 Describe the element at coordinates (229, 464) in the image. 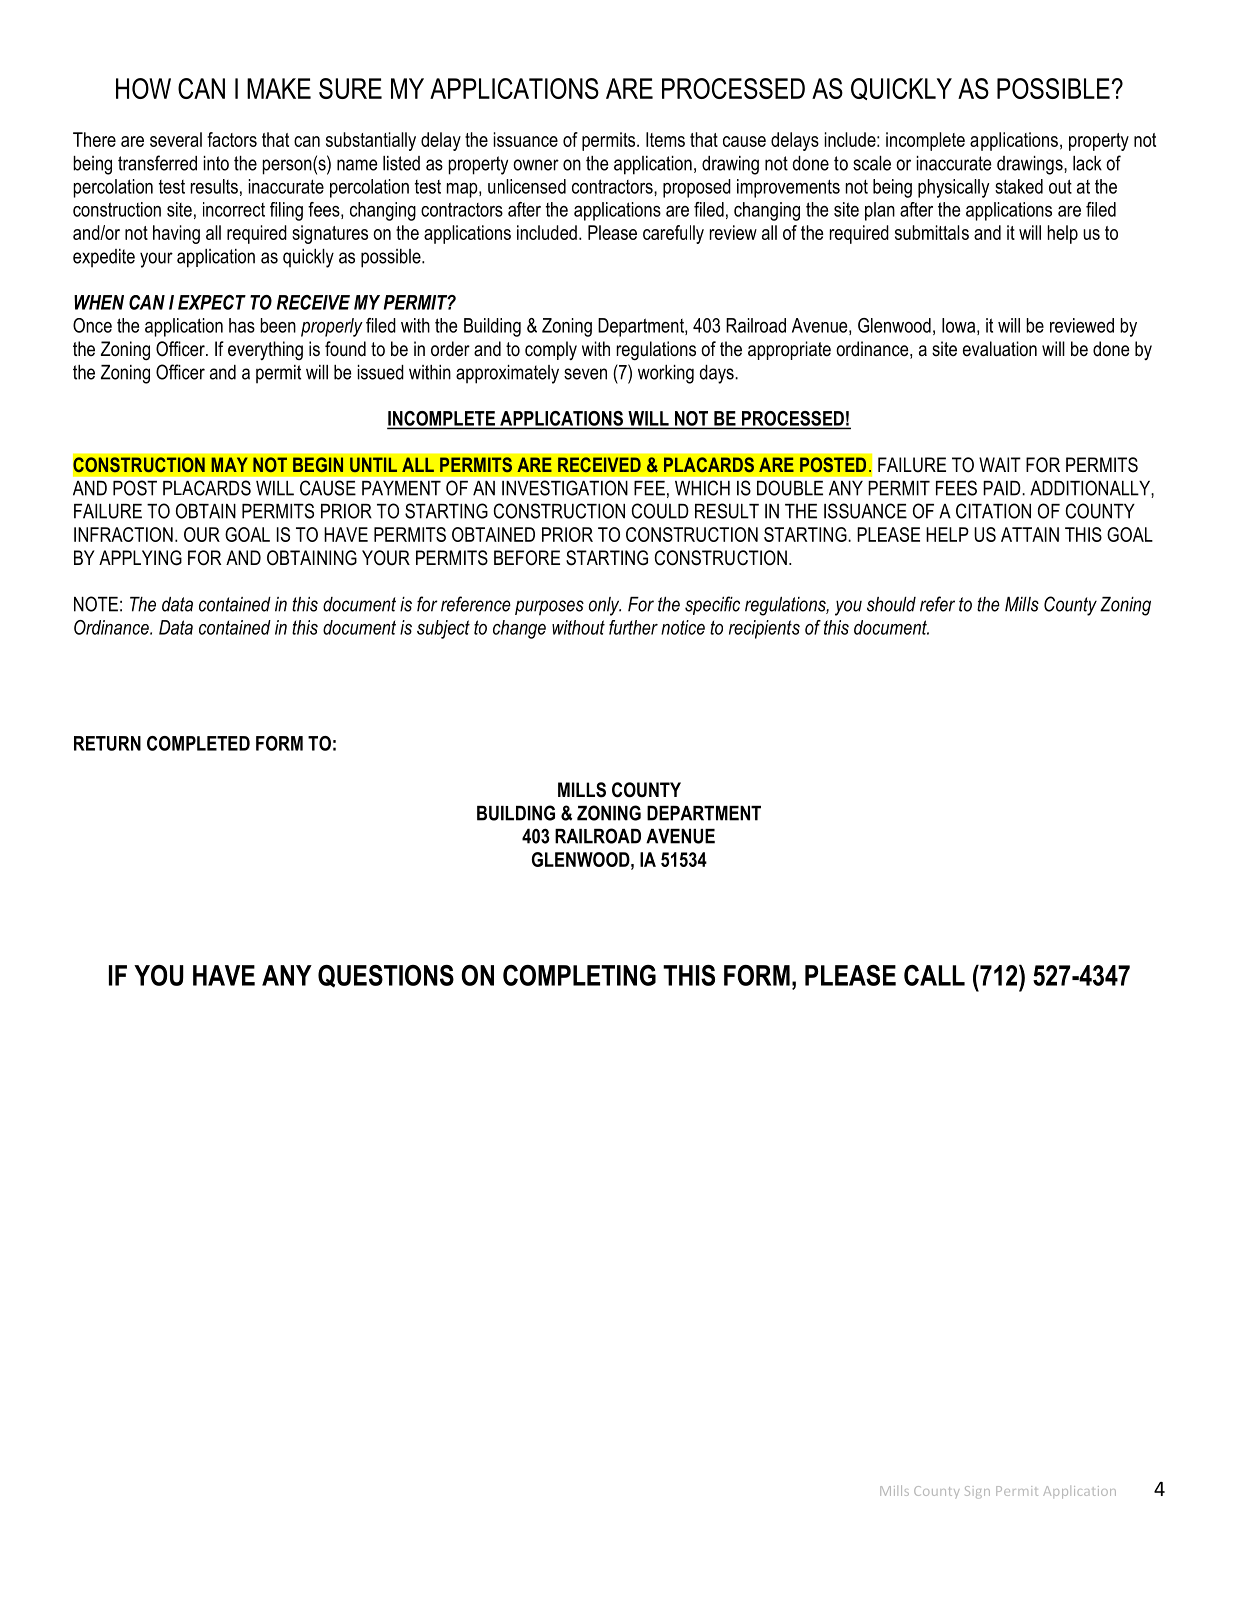

I see `MAY` at that location.
